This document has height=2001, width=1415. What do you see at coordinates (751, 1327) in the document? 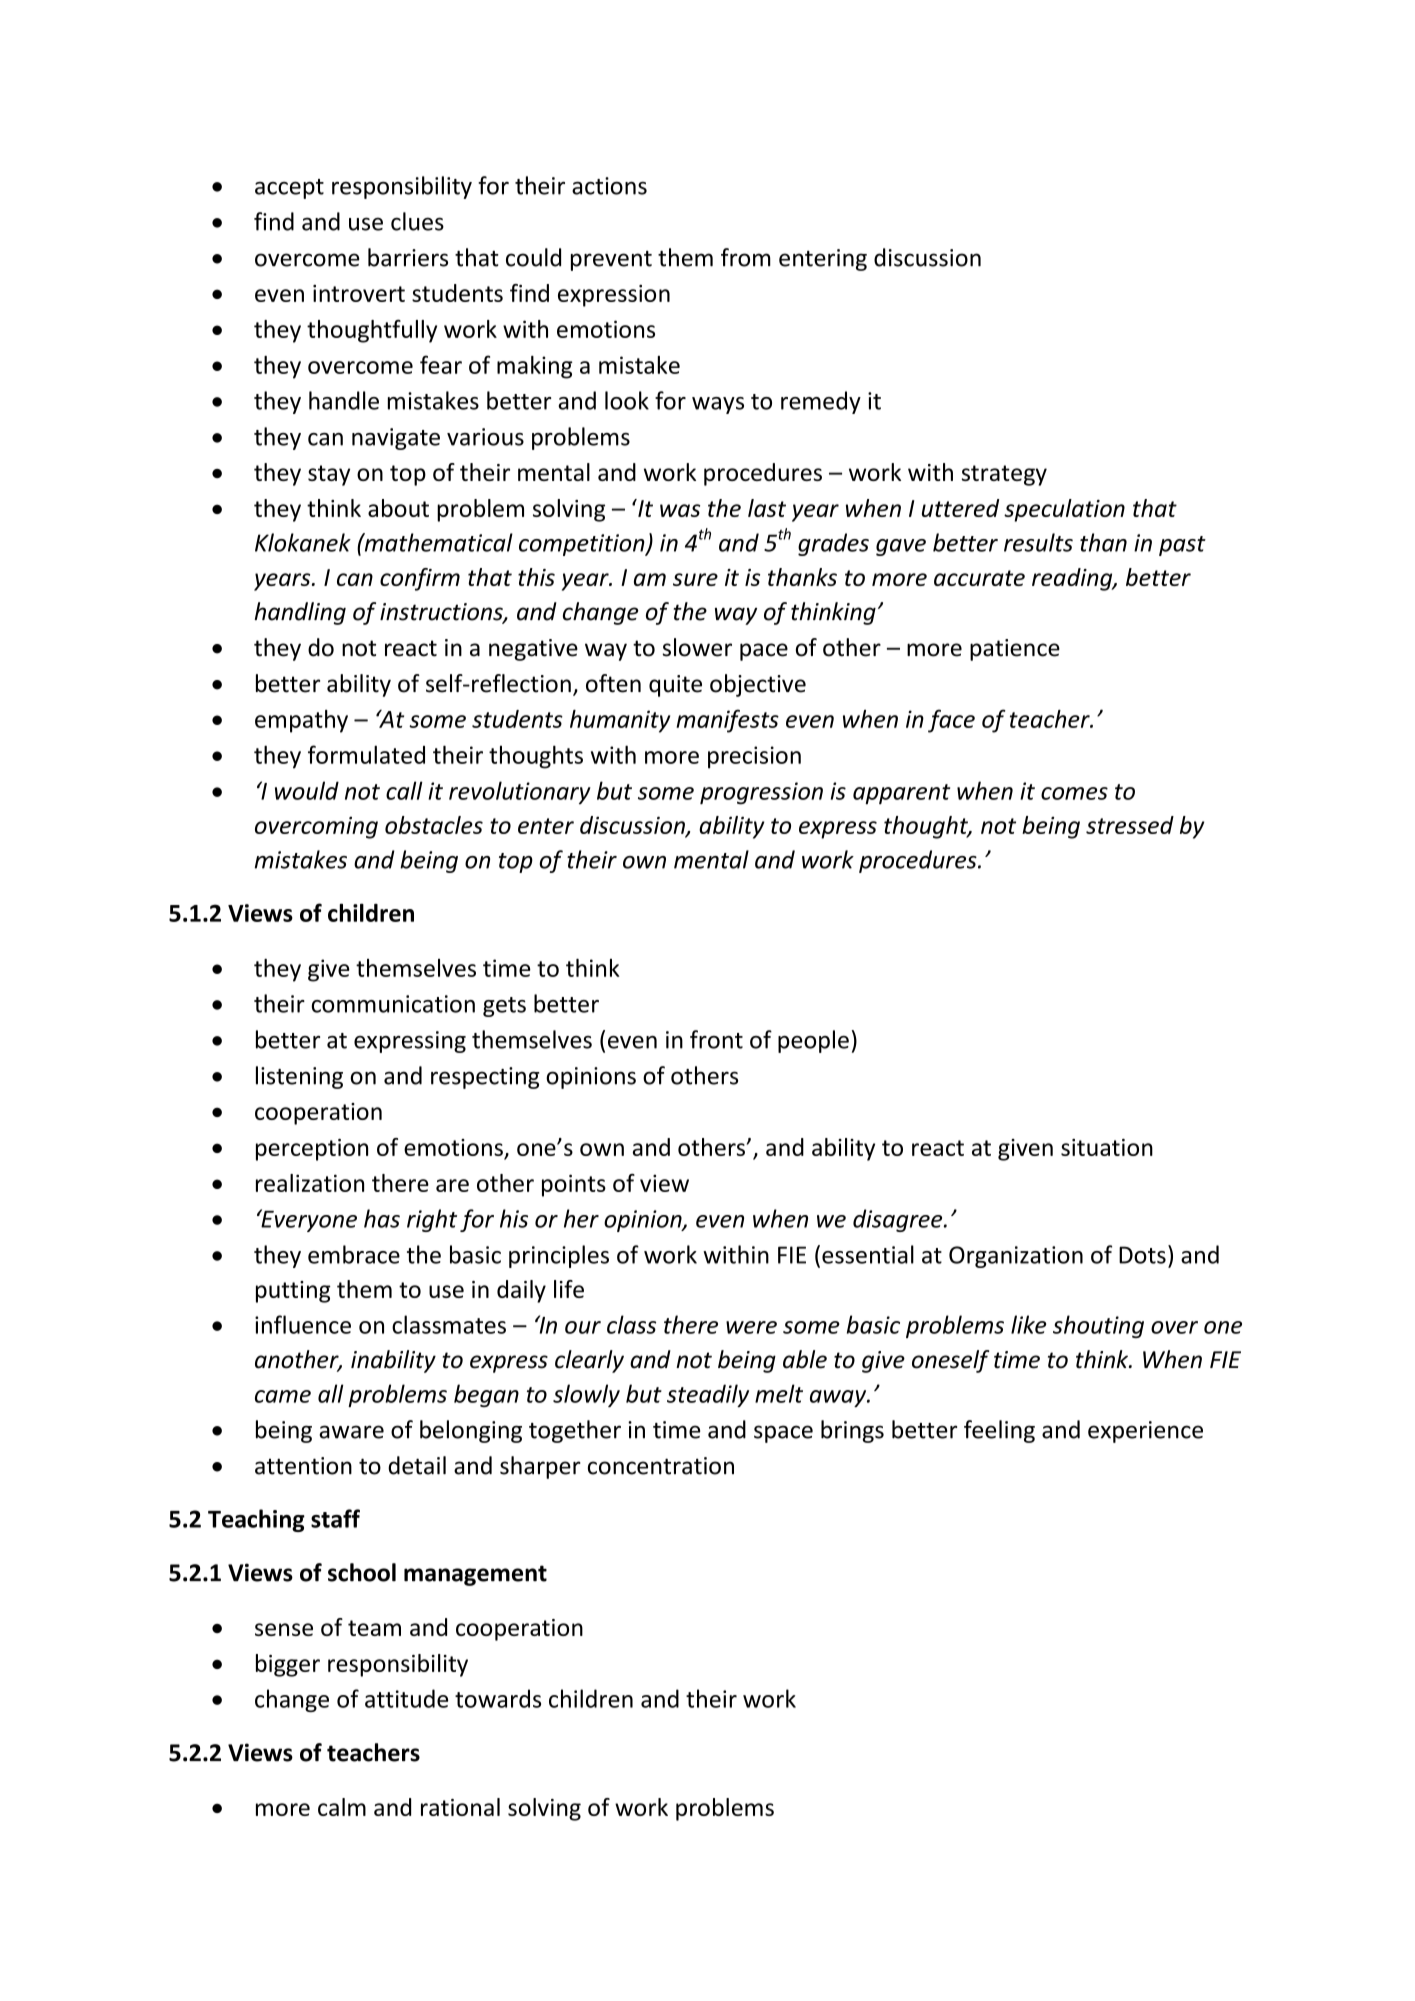
I see `were` at bounding box center [751, 1327].
